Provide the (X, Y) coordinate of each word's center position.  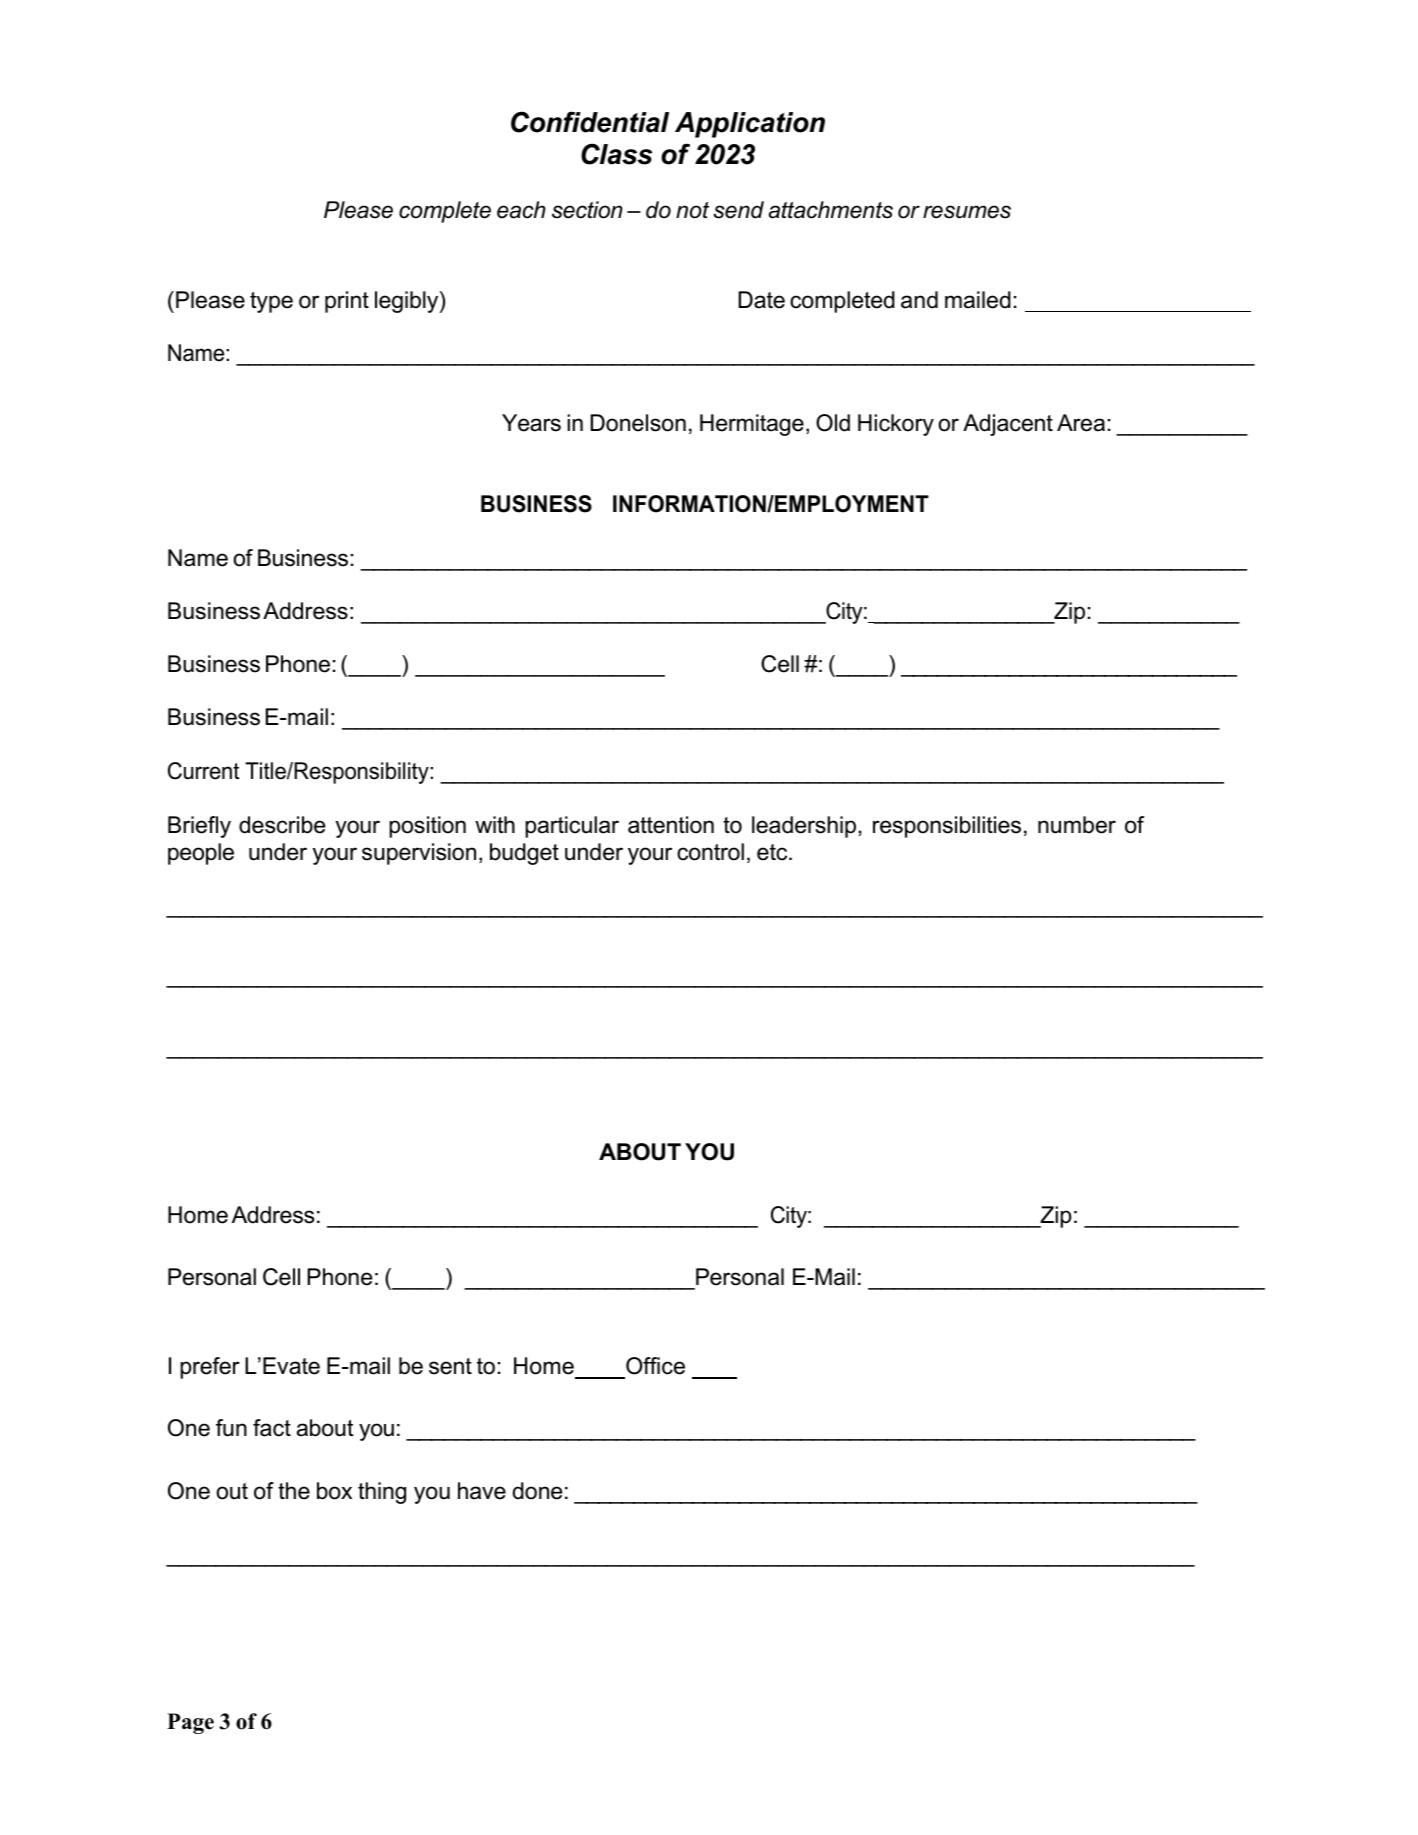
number (1077, 825)
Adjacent (1008, 425)
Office (655, 1366)
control (710, 852)
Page (190, 1723)
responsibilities (947, 827)
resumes (967, 212)
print (347, 302)
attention (671, 825)
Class (616, 154)
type (271, 302)
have (482, 1491)
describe (282, 825)
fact (272, 1428)
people (201, 854)
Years (531, 423)
